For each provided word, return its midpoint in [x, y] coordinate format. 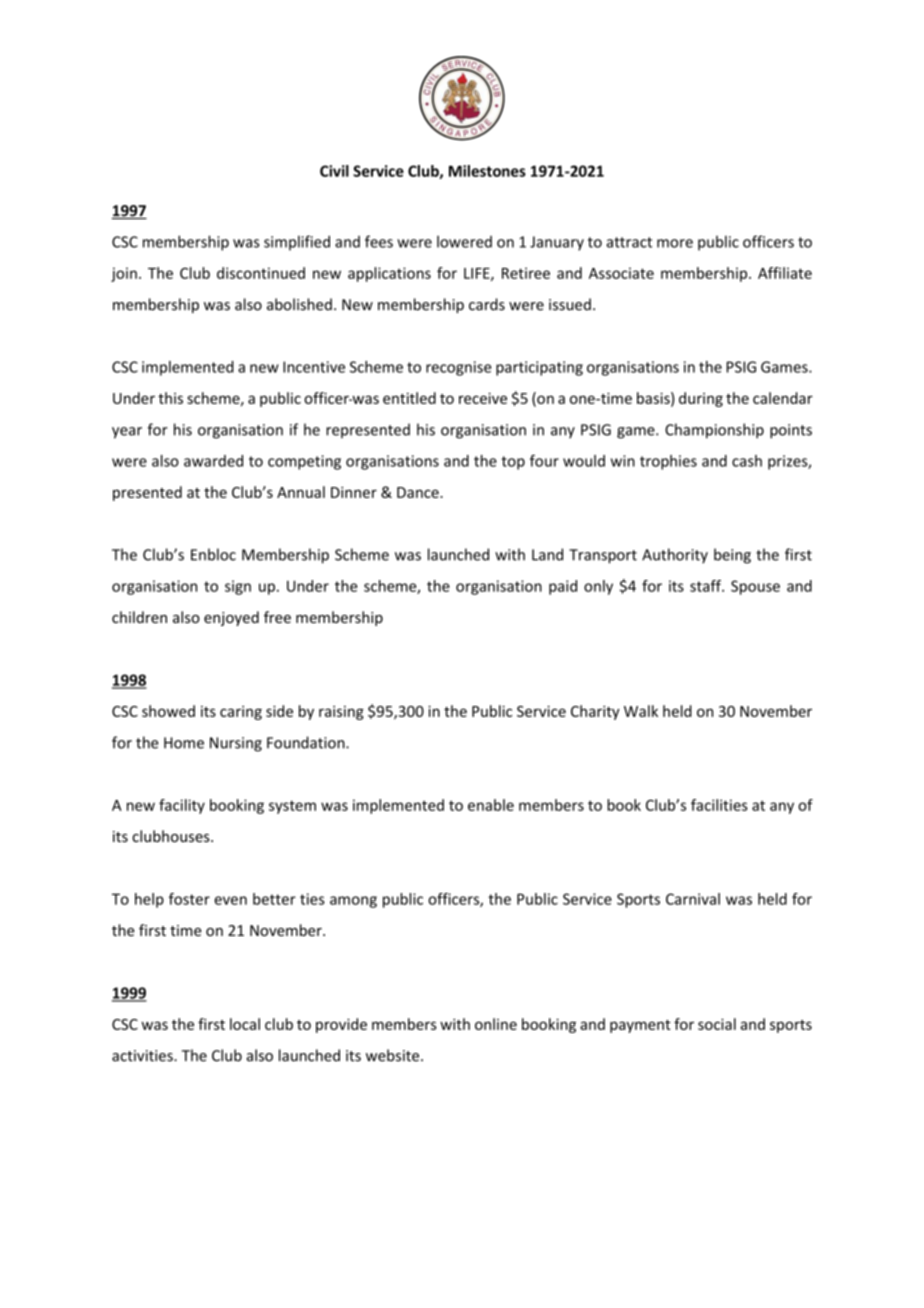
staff [707, 586]
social [717, 1024]
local [245, 1024]
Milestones [487, 171]
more [675, 243]
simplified [297, 243]
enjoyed [231, 618]
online [496, 1024]
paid [563, 587]
